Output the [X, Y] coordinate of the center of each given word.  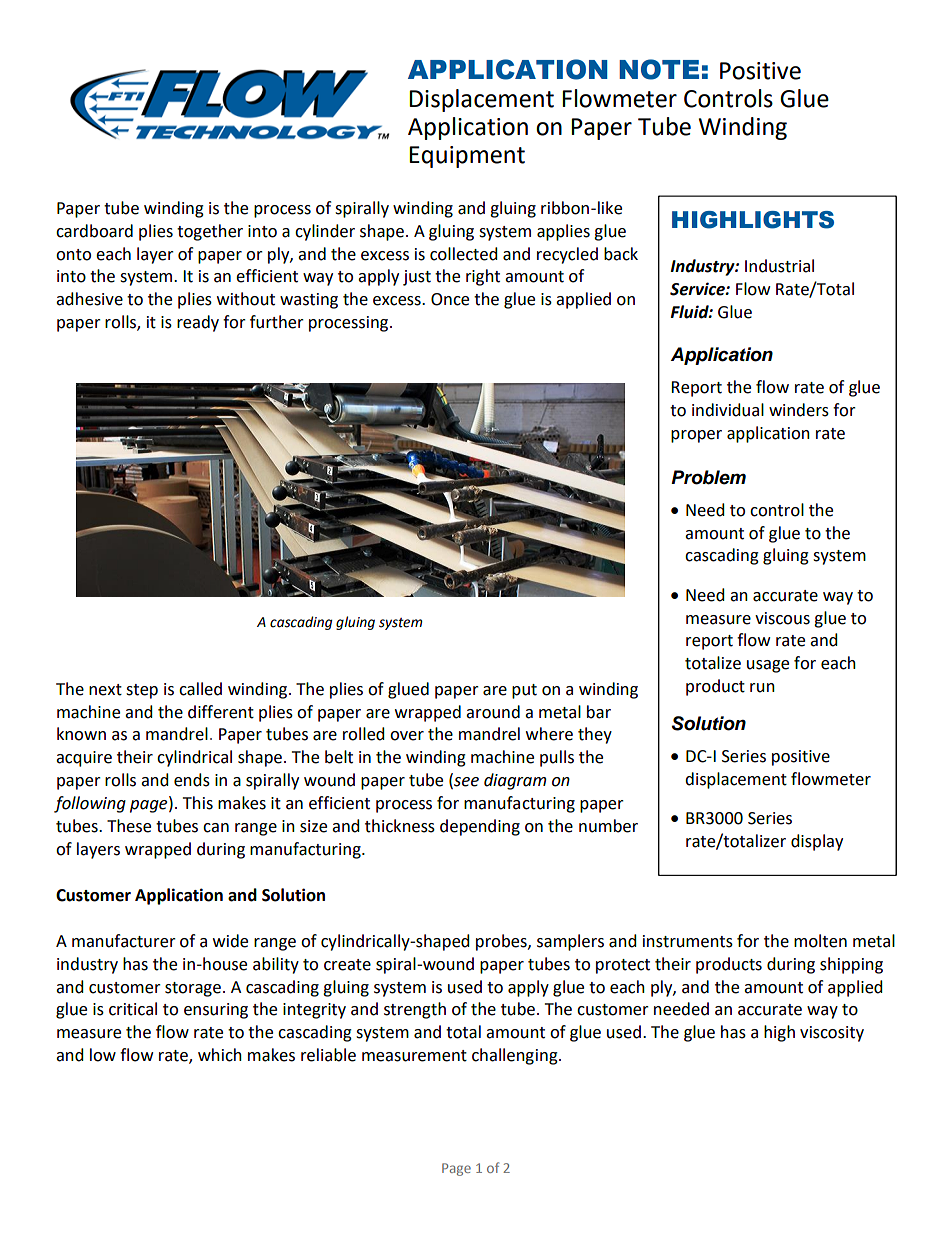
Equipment [467, 157]
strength [415, 1010]
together [210, 232]
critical [133, 1009]
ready [198, 323]
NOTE [659, 69]
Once [450, 299]
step [142, 691]
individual [728, 410]
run [762, 688]
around [493, 712]
